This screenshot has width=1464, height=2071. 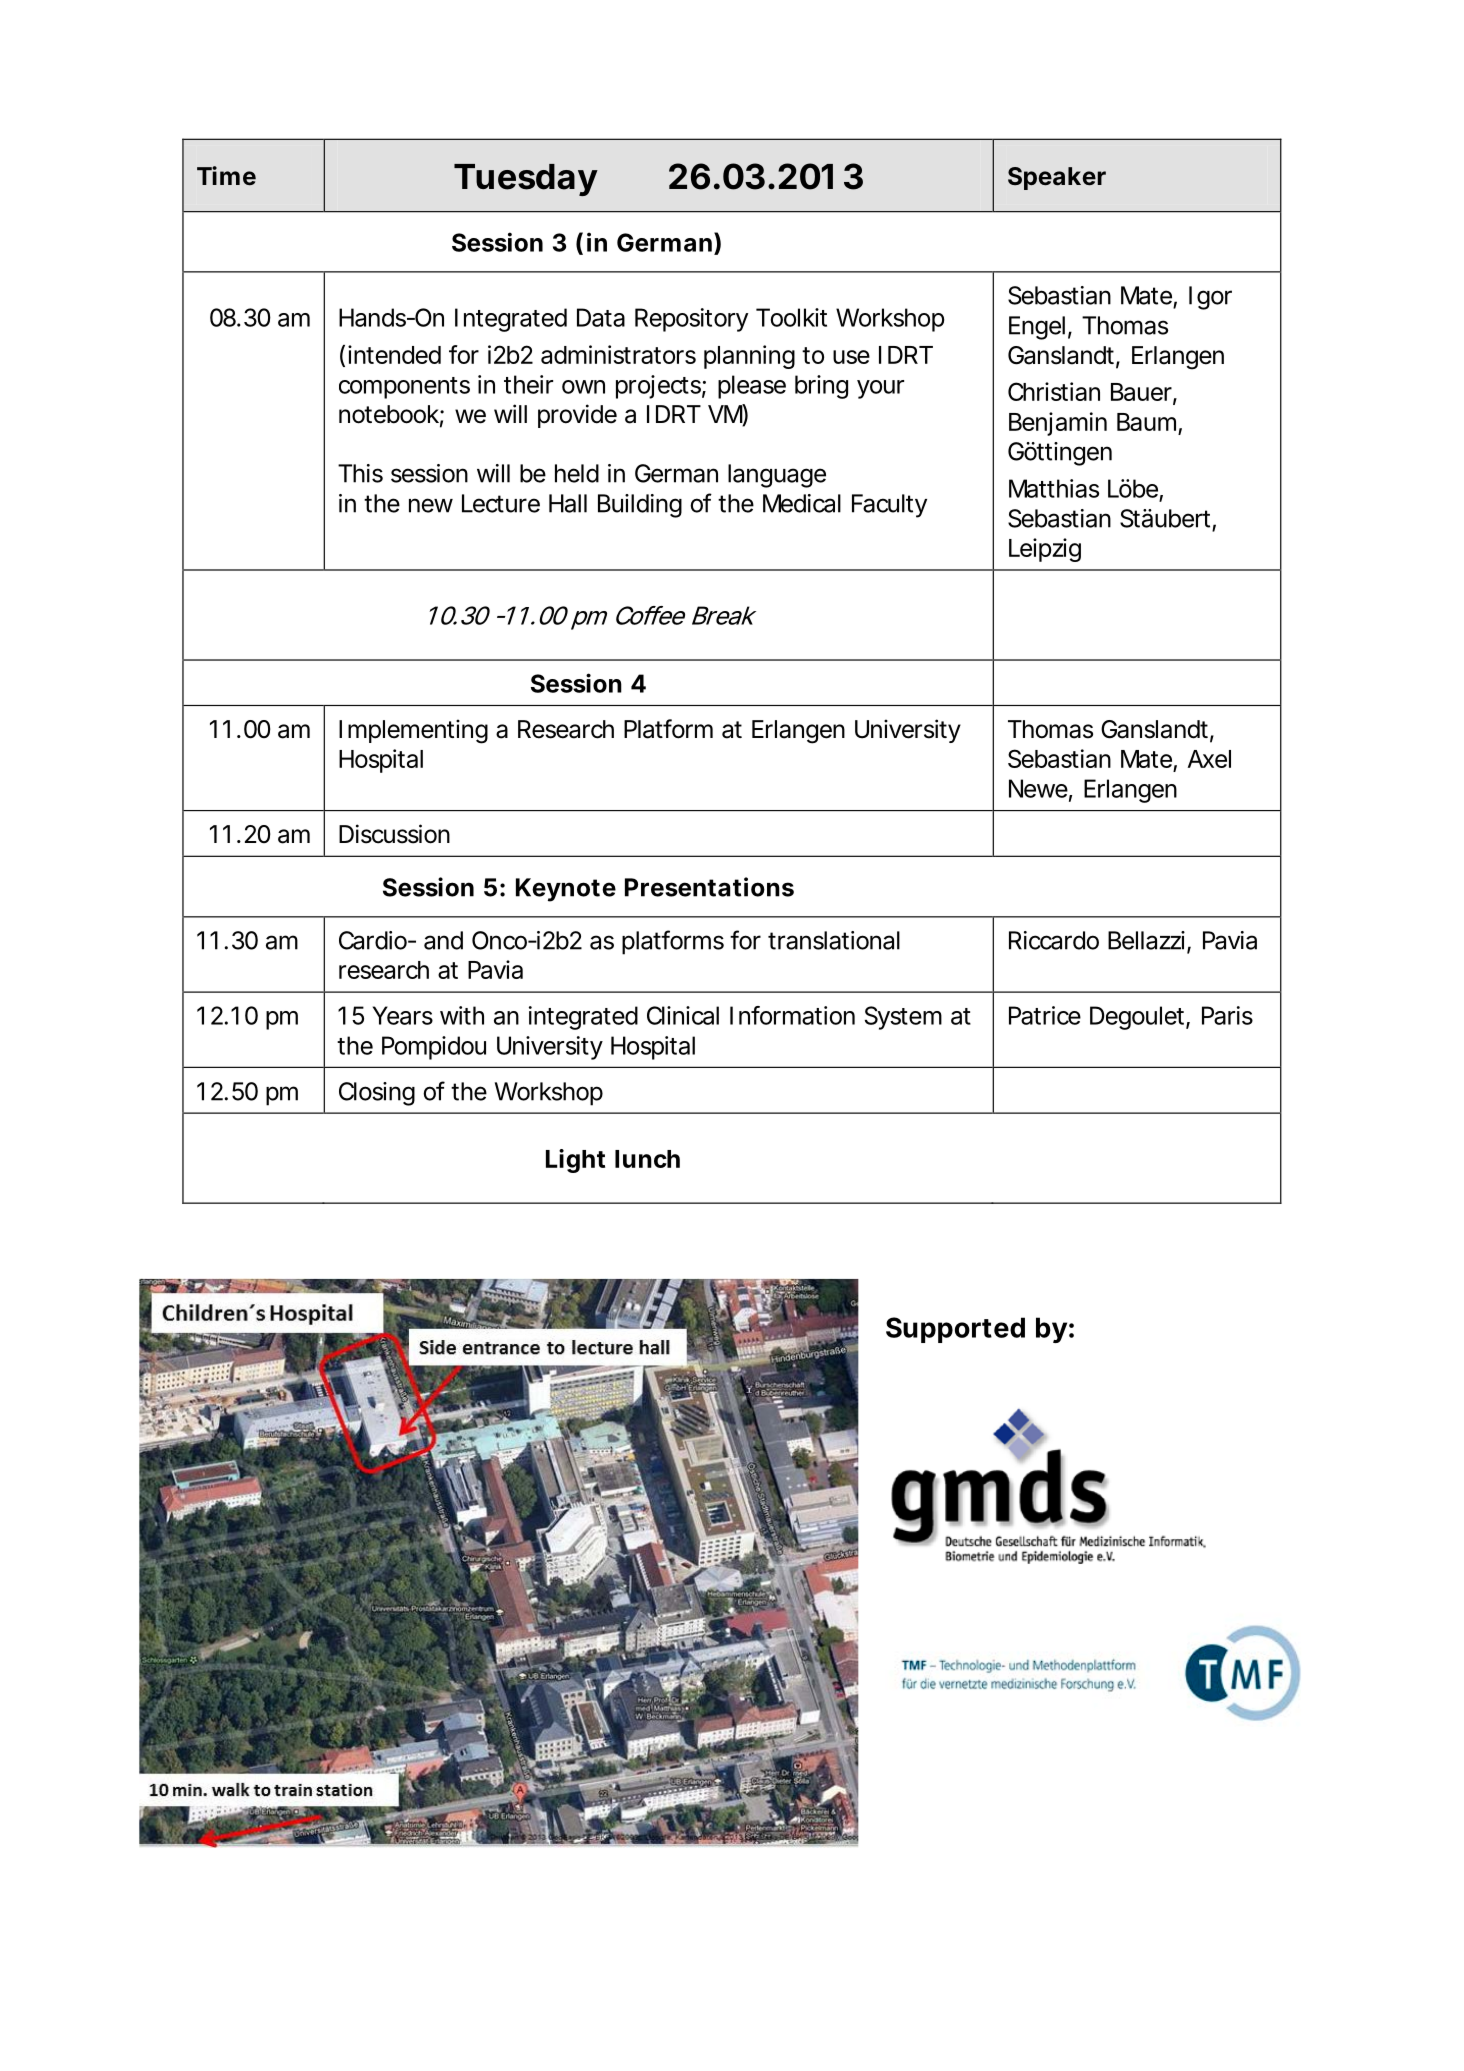 What do you see at coordinates (691, 320) in the screenshot?
I see `Repository` at bounding box center [691, 320].
